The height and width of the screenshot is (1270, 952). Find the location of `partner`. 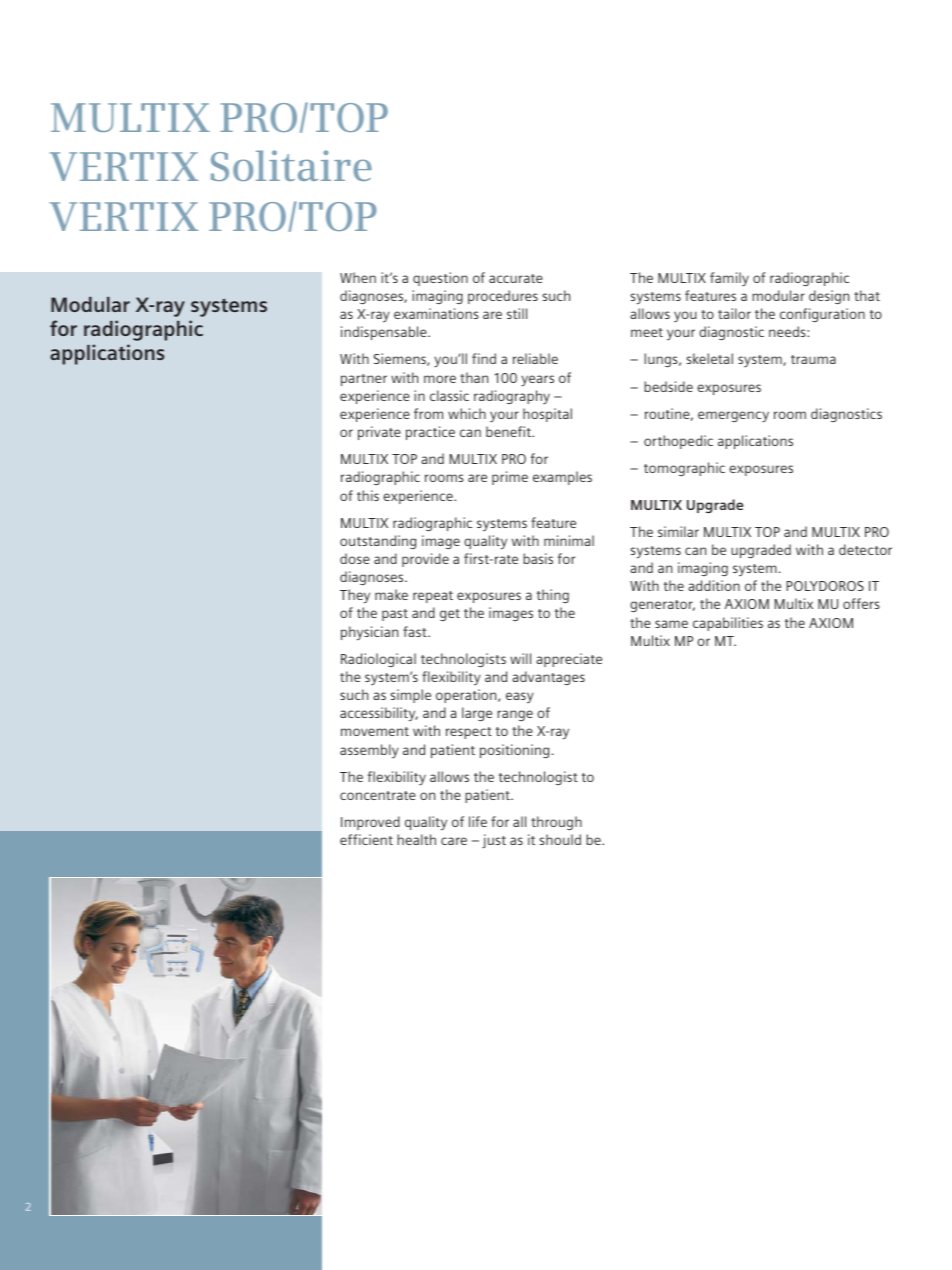

partner is located at coordinates (364, 380).
